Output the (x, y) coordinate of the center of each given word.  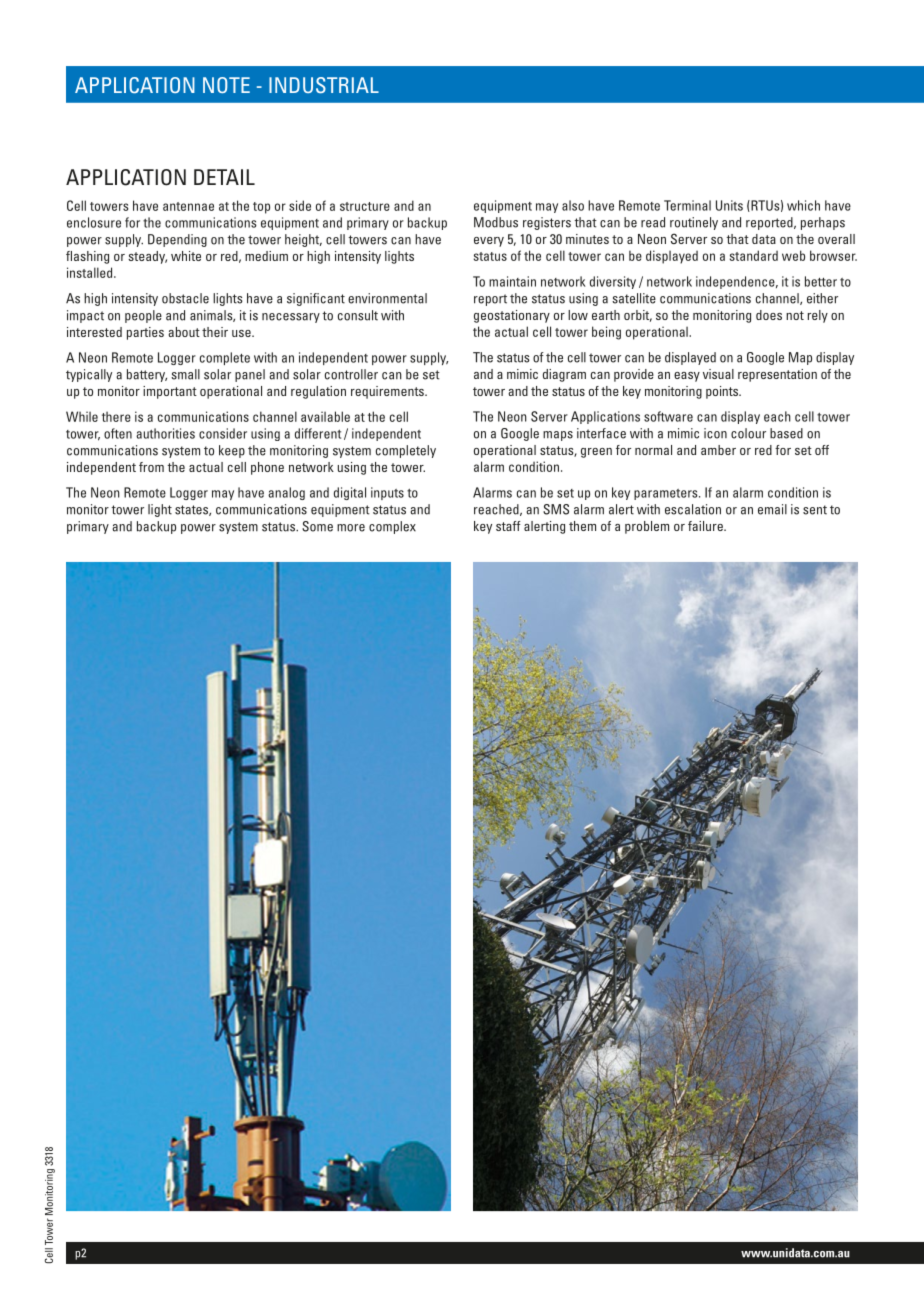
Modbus (496, 222)
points (723, 392)
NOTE (226, 85)
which (803, 205)
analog (286, 493)
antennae (188, 206)
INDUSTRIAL (324, 85)
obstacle (185, 298)
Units (729, 205)
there (116, 416)
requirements (388, 392)
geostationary (512, 316)
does (769, 315)
